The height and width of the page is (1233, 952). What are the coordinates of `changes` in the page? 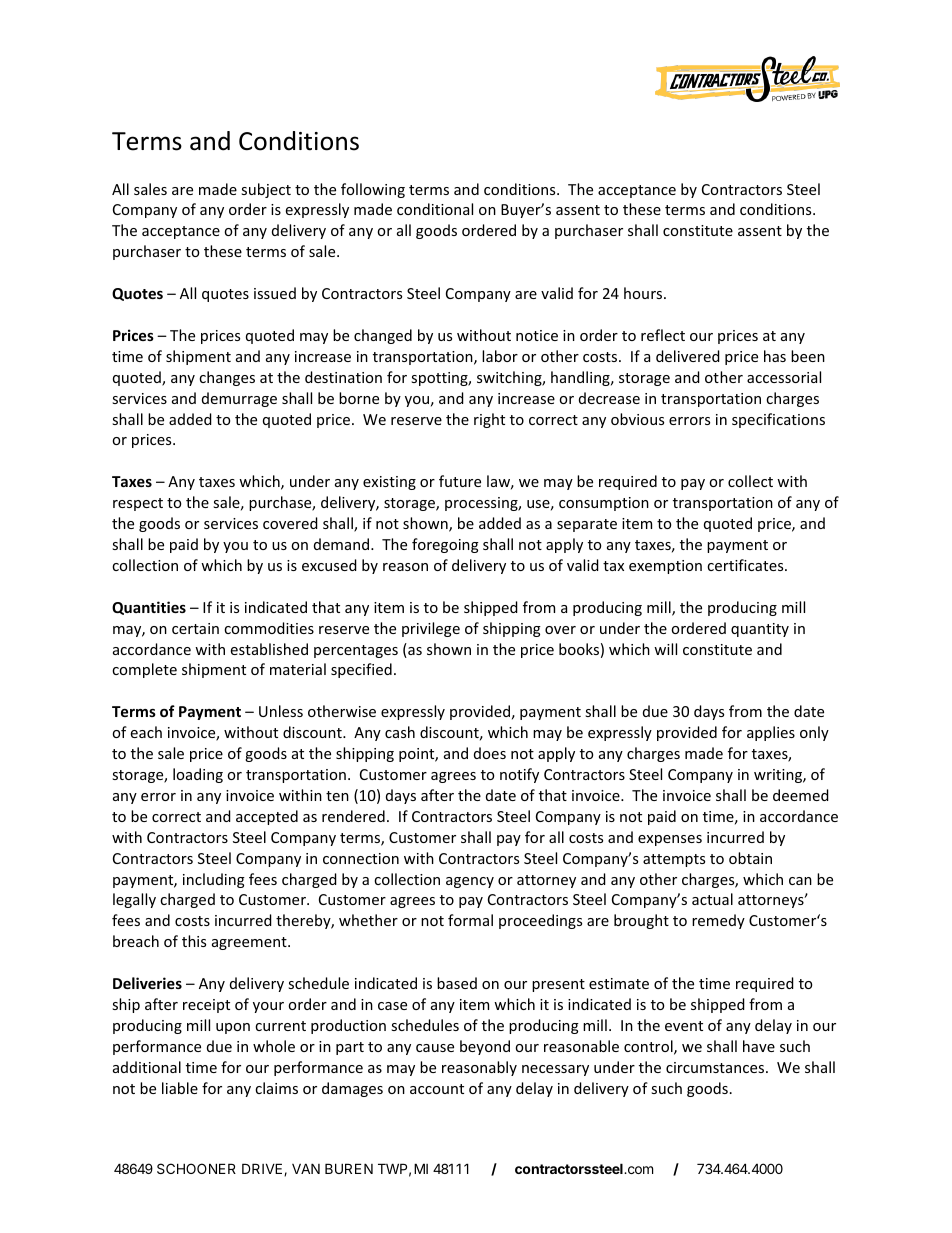 It's located at (227, 378).
